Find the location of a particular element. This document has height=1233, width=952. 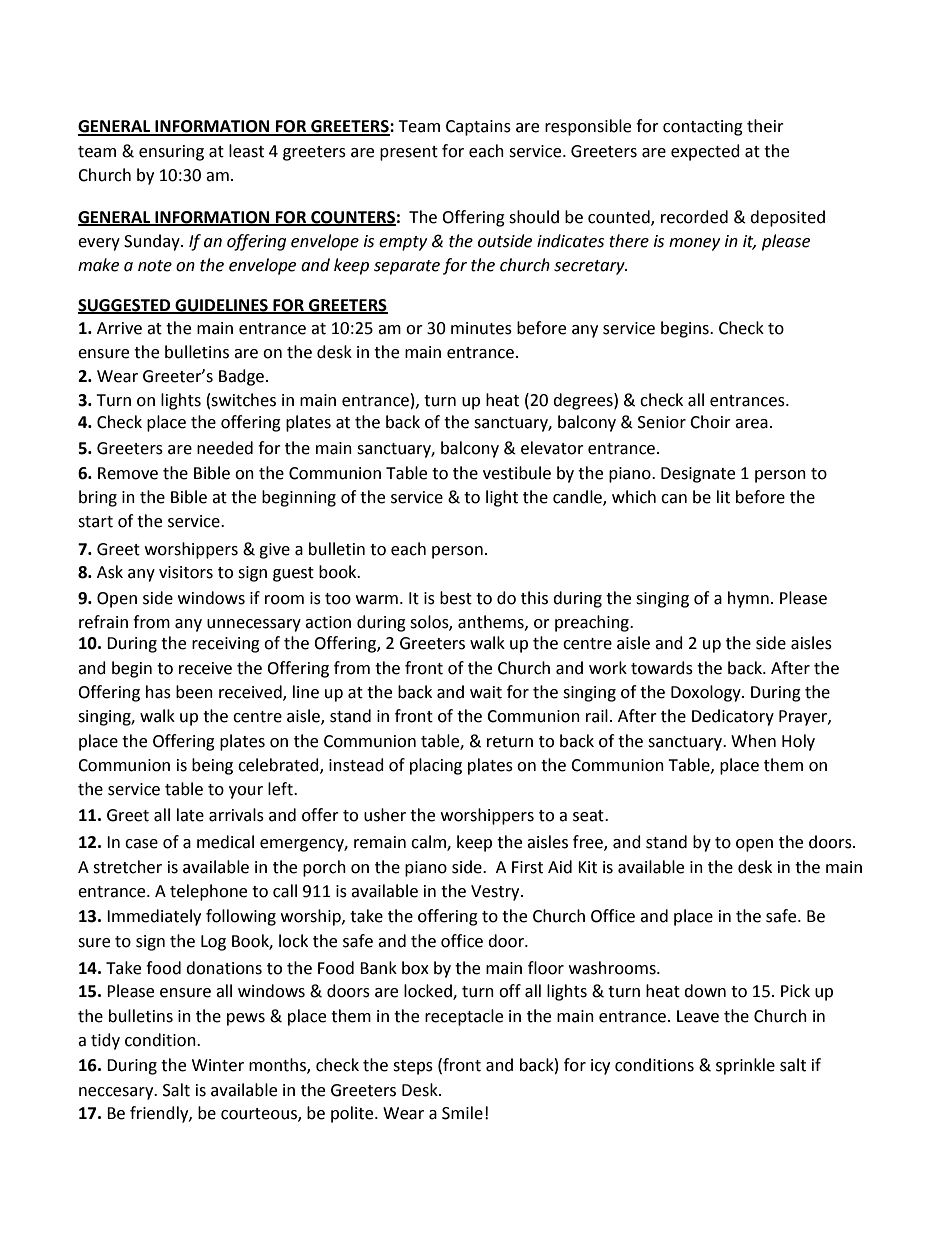

case is located at coordinates (141, 844).
